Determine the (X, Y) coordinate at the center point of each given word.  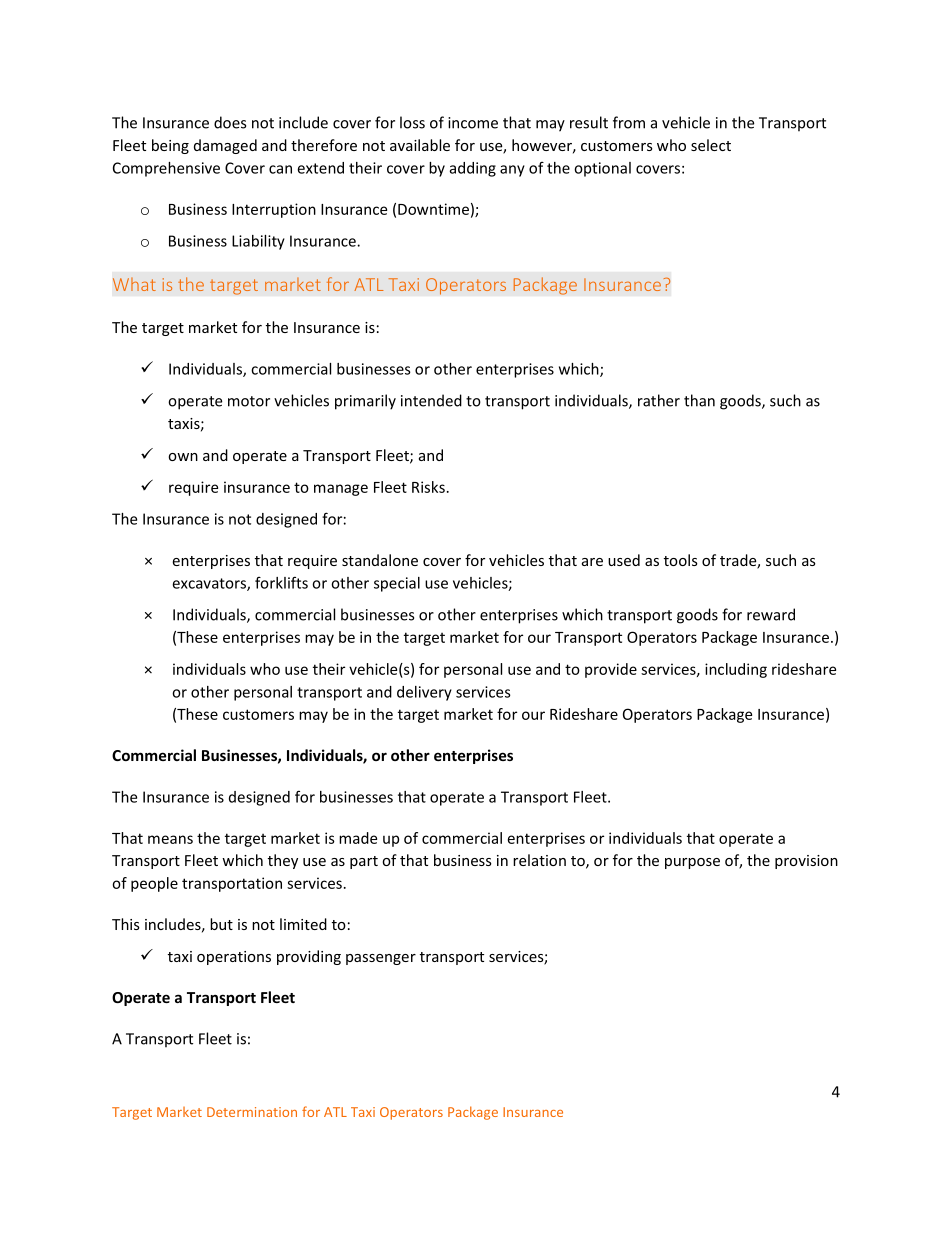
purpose (692, 863)
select (711, 145)
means (170, 839)
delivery (424, 693)
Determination (252, 1112)
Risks (428, 487)
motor (249, 401)
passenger (381, 959)
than (699, 400)
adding (473, 169)
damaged (225, 146)
